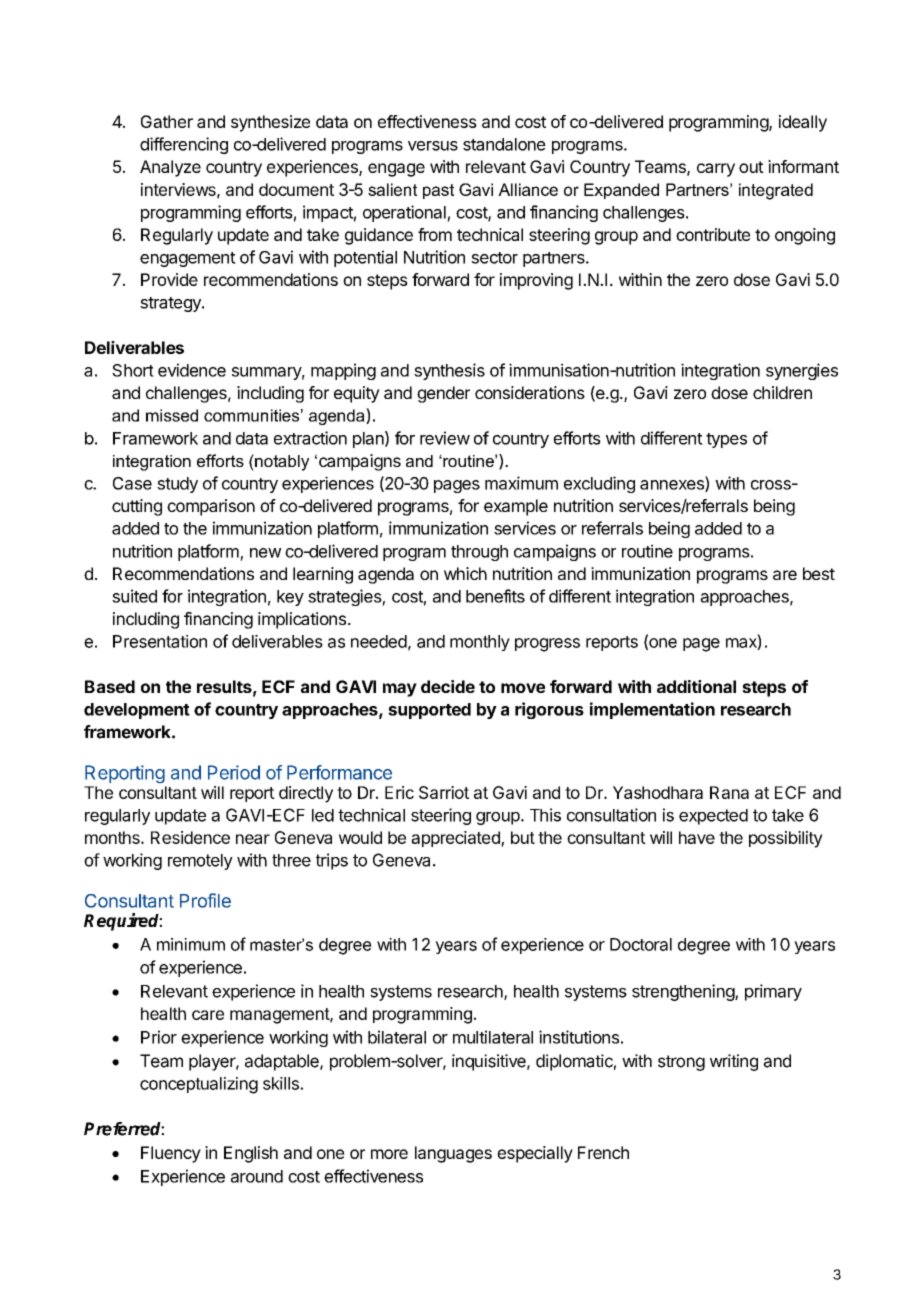  Describe the element at coordinates (726, 440) in the screenshot. I see `types` at that location.
